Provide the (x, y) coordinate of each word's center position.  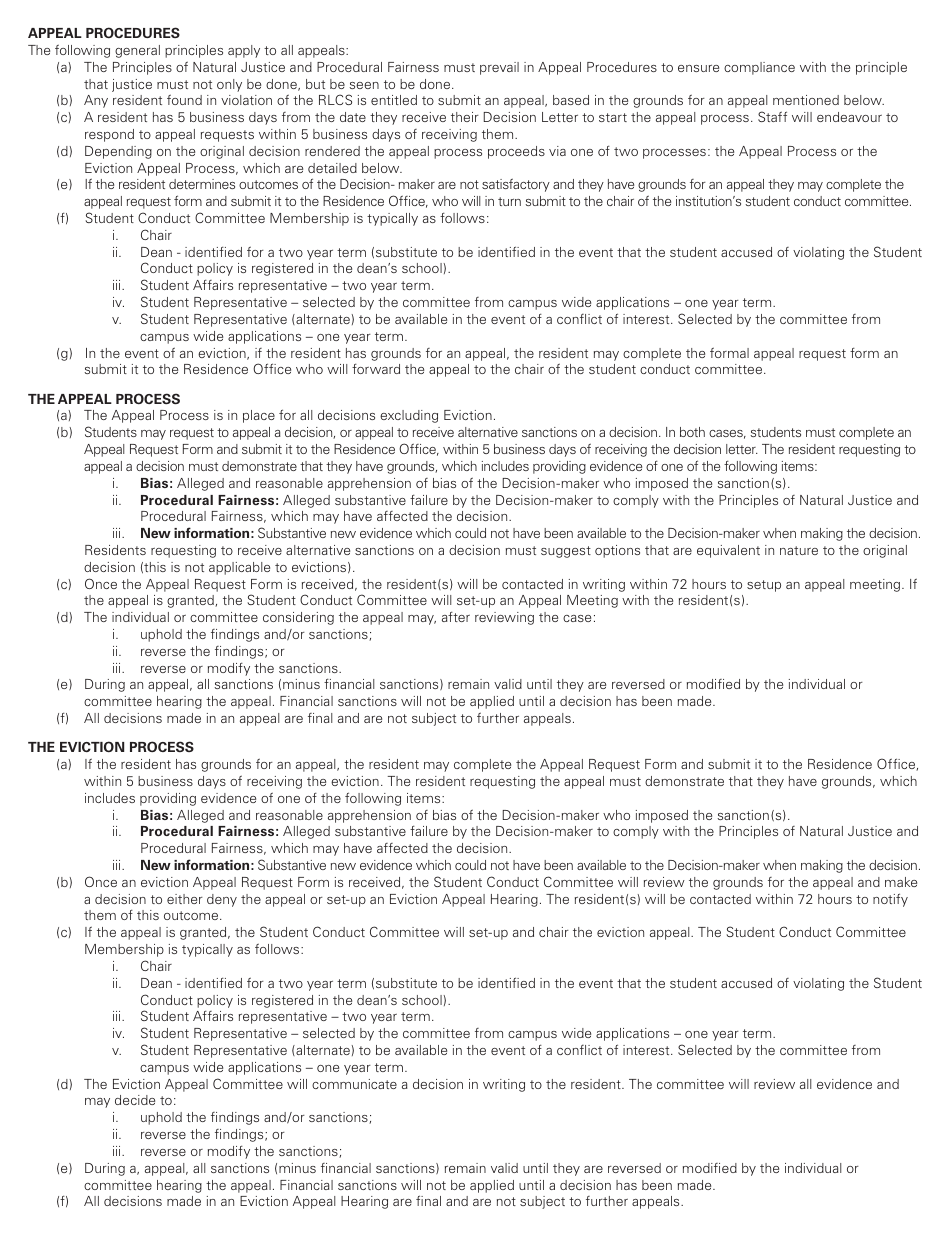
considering (298, 618)
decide (135, 1100)
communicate (354, 1084)
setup (764, 586)
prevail (499, 68)
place (259, 416)
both (692, 432)
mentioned (806, 100)
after (456, 617)
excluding (409, 416)
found (184, 99)
